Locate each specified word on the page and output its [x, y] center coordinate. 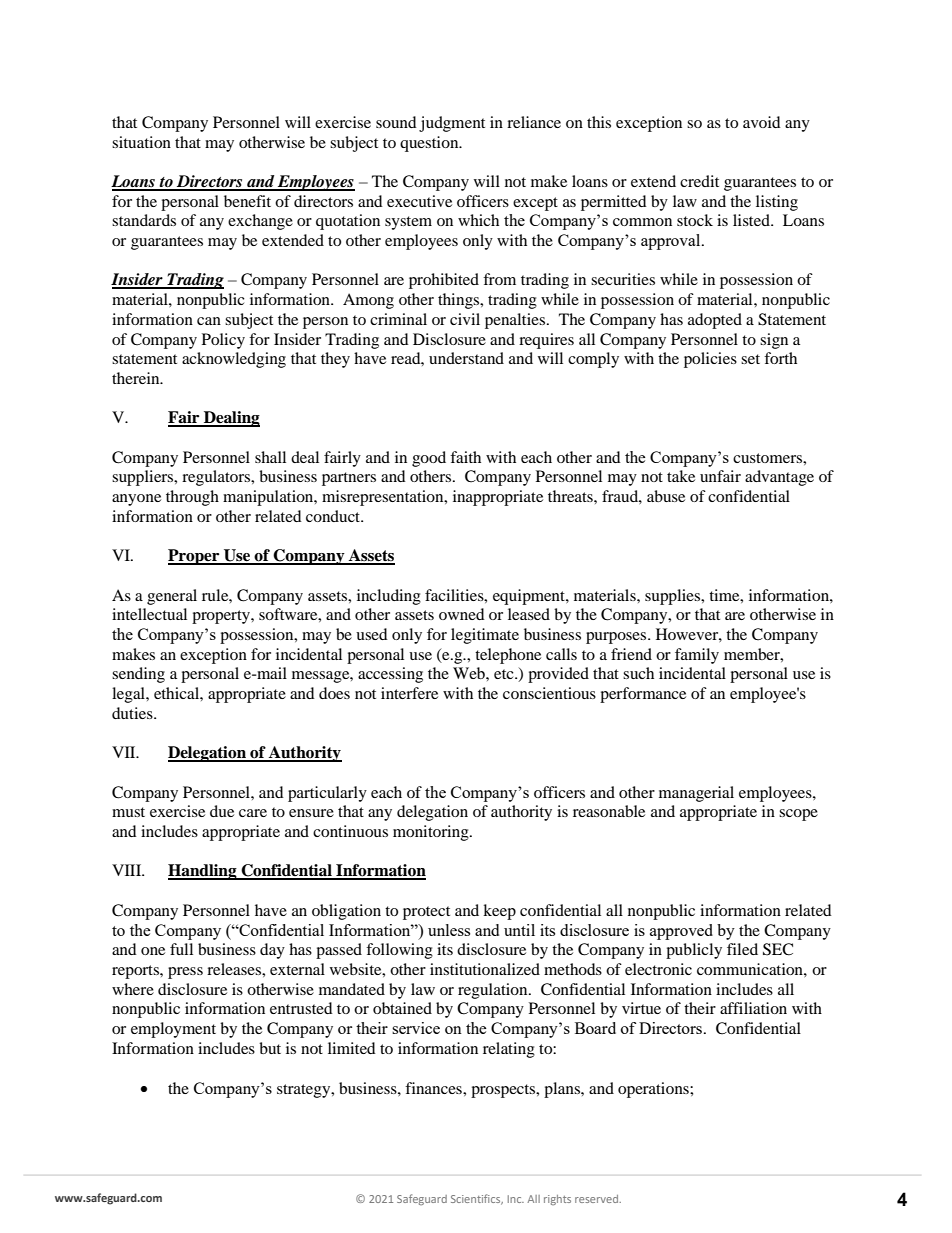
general [172, 597]
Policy [223, 341]
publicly [694, 951]
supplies [674, 597]
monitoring [432, 833]
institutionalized [485, 969]
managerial [696, 794]
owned [462, 614]
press [185, 973]
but [270, 1048]
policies [710, 360]
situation [141, 142]
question [430, 144]
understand [466, 358]
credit [699, 181]
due [222, 811]
